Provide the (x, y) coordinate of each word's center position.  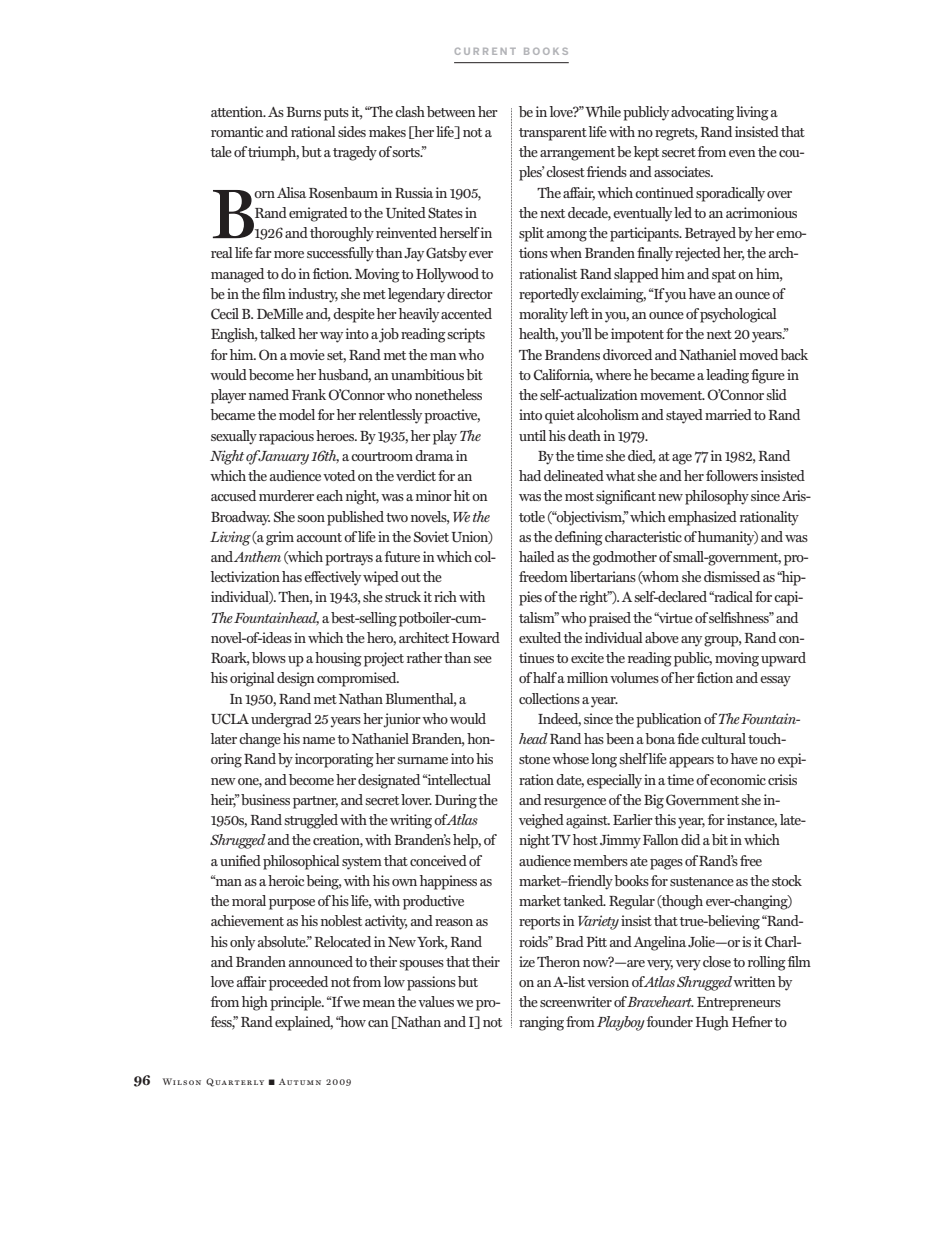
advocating (702, 113)
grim (280, 538)
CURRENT (485, 51)
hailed (537, 556)
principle (297, 1003)
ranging (541, 1023)
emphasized (702, 518)
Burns (303, 112)
